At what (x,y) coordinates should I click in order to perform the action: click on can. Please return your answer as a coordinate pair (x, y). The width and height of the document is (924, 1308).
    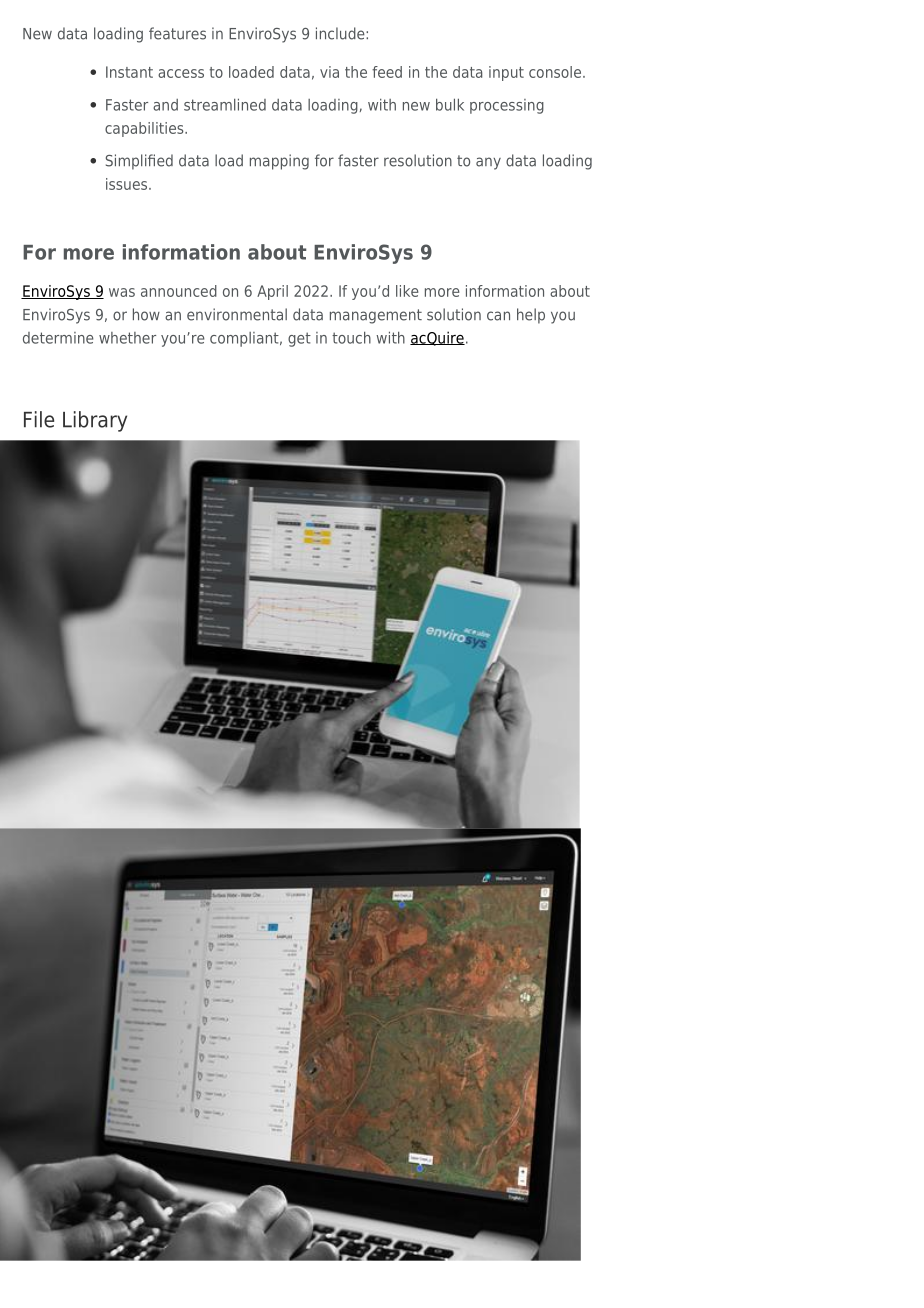
    Looking at the image, I should click on (498, 316).
